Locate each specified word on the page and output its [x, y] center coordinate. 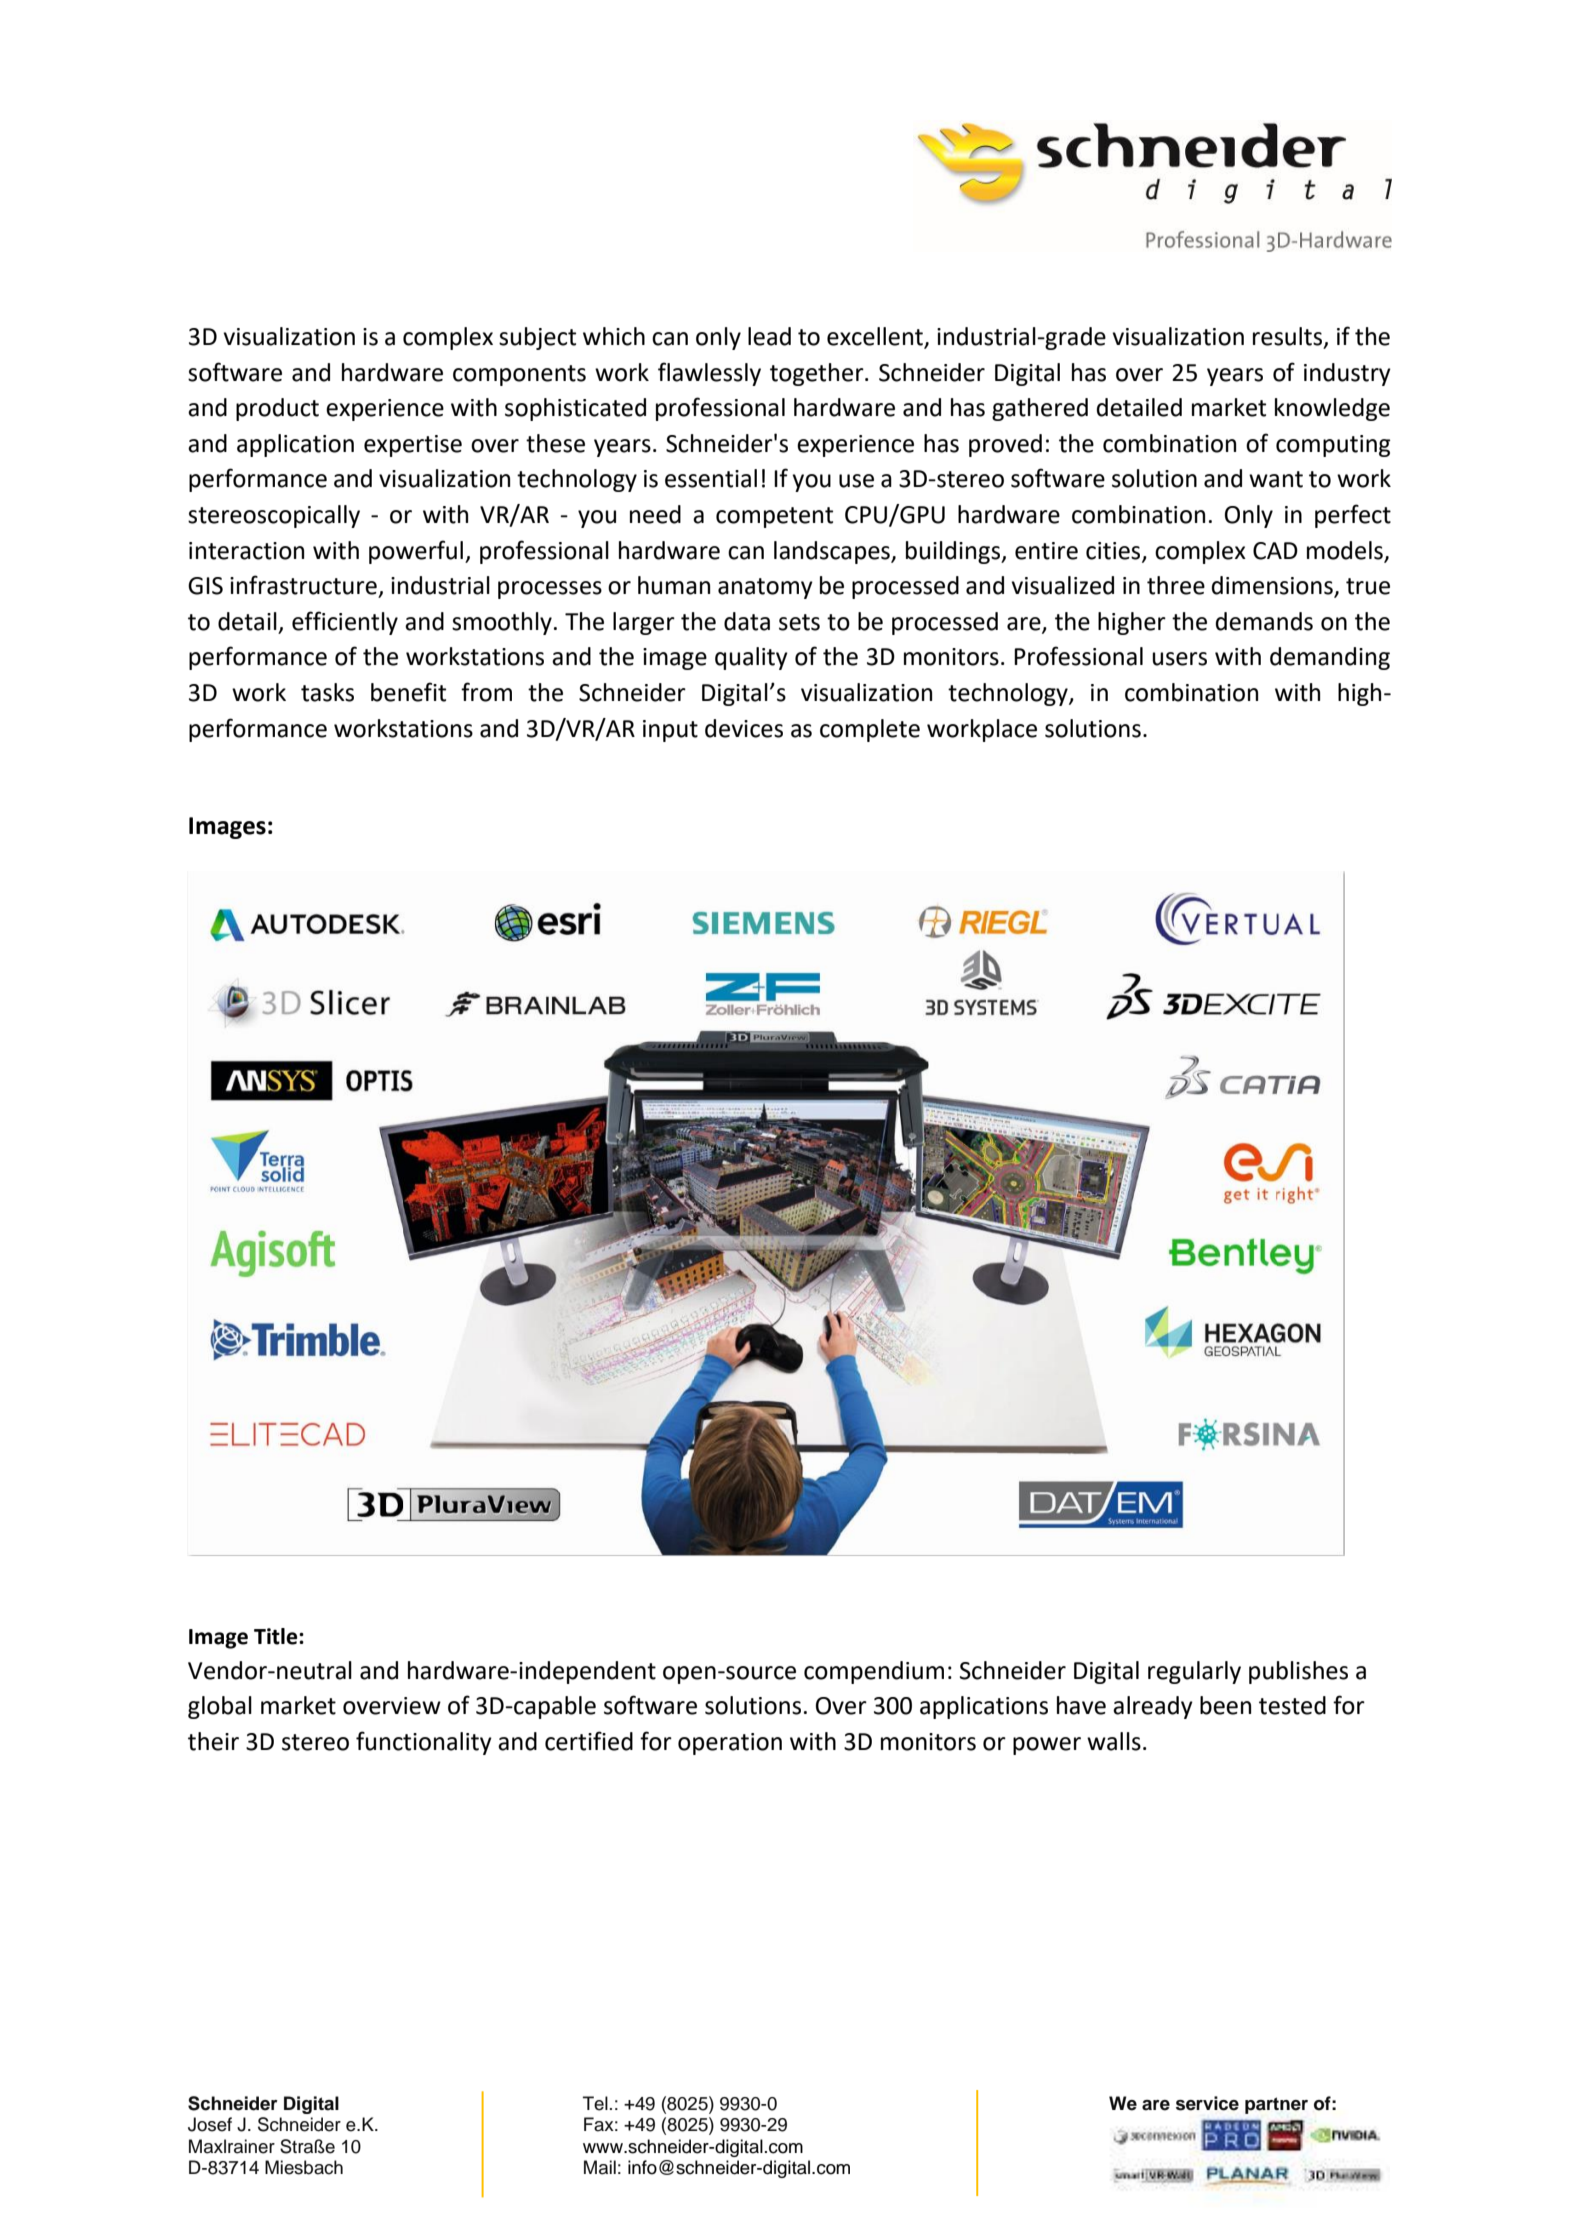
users [1179, 659]
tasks [327, 692]
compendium [874, 1672]
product [277, 409]
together [818, 374]
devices [744, 728]
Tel [595, 2103]
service [1207, 2103]
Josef [210, 2124]
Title [277, 1636]
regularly [1194, 1672]
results [1289, 337]
